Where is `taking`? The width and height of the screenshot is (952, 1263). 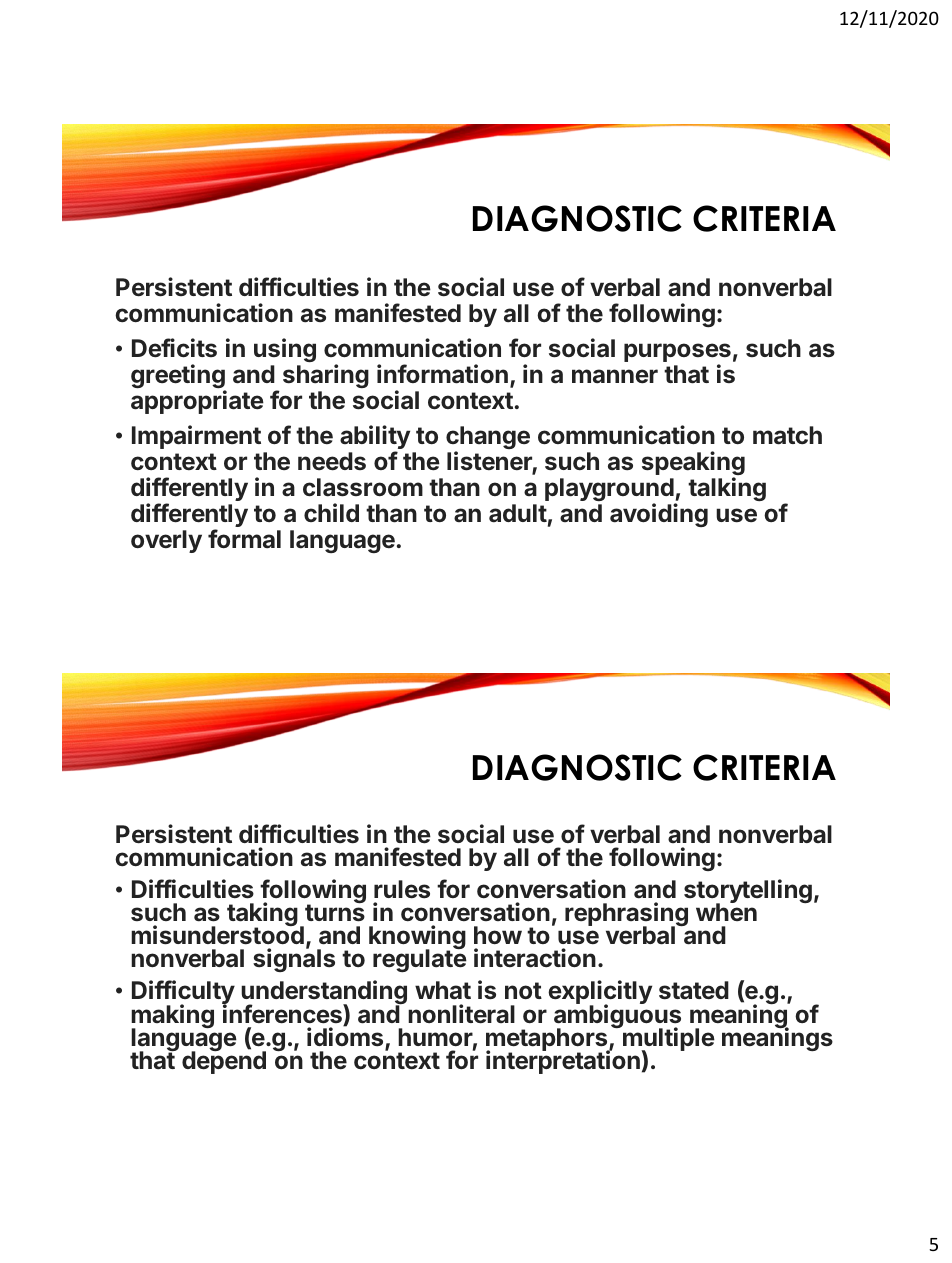
taking is located at coordinates (262, 915).
